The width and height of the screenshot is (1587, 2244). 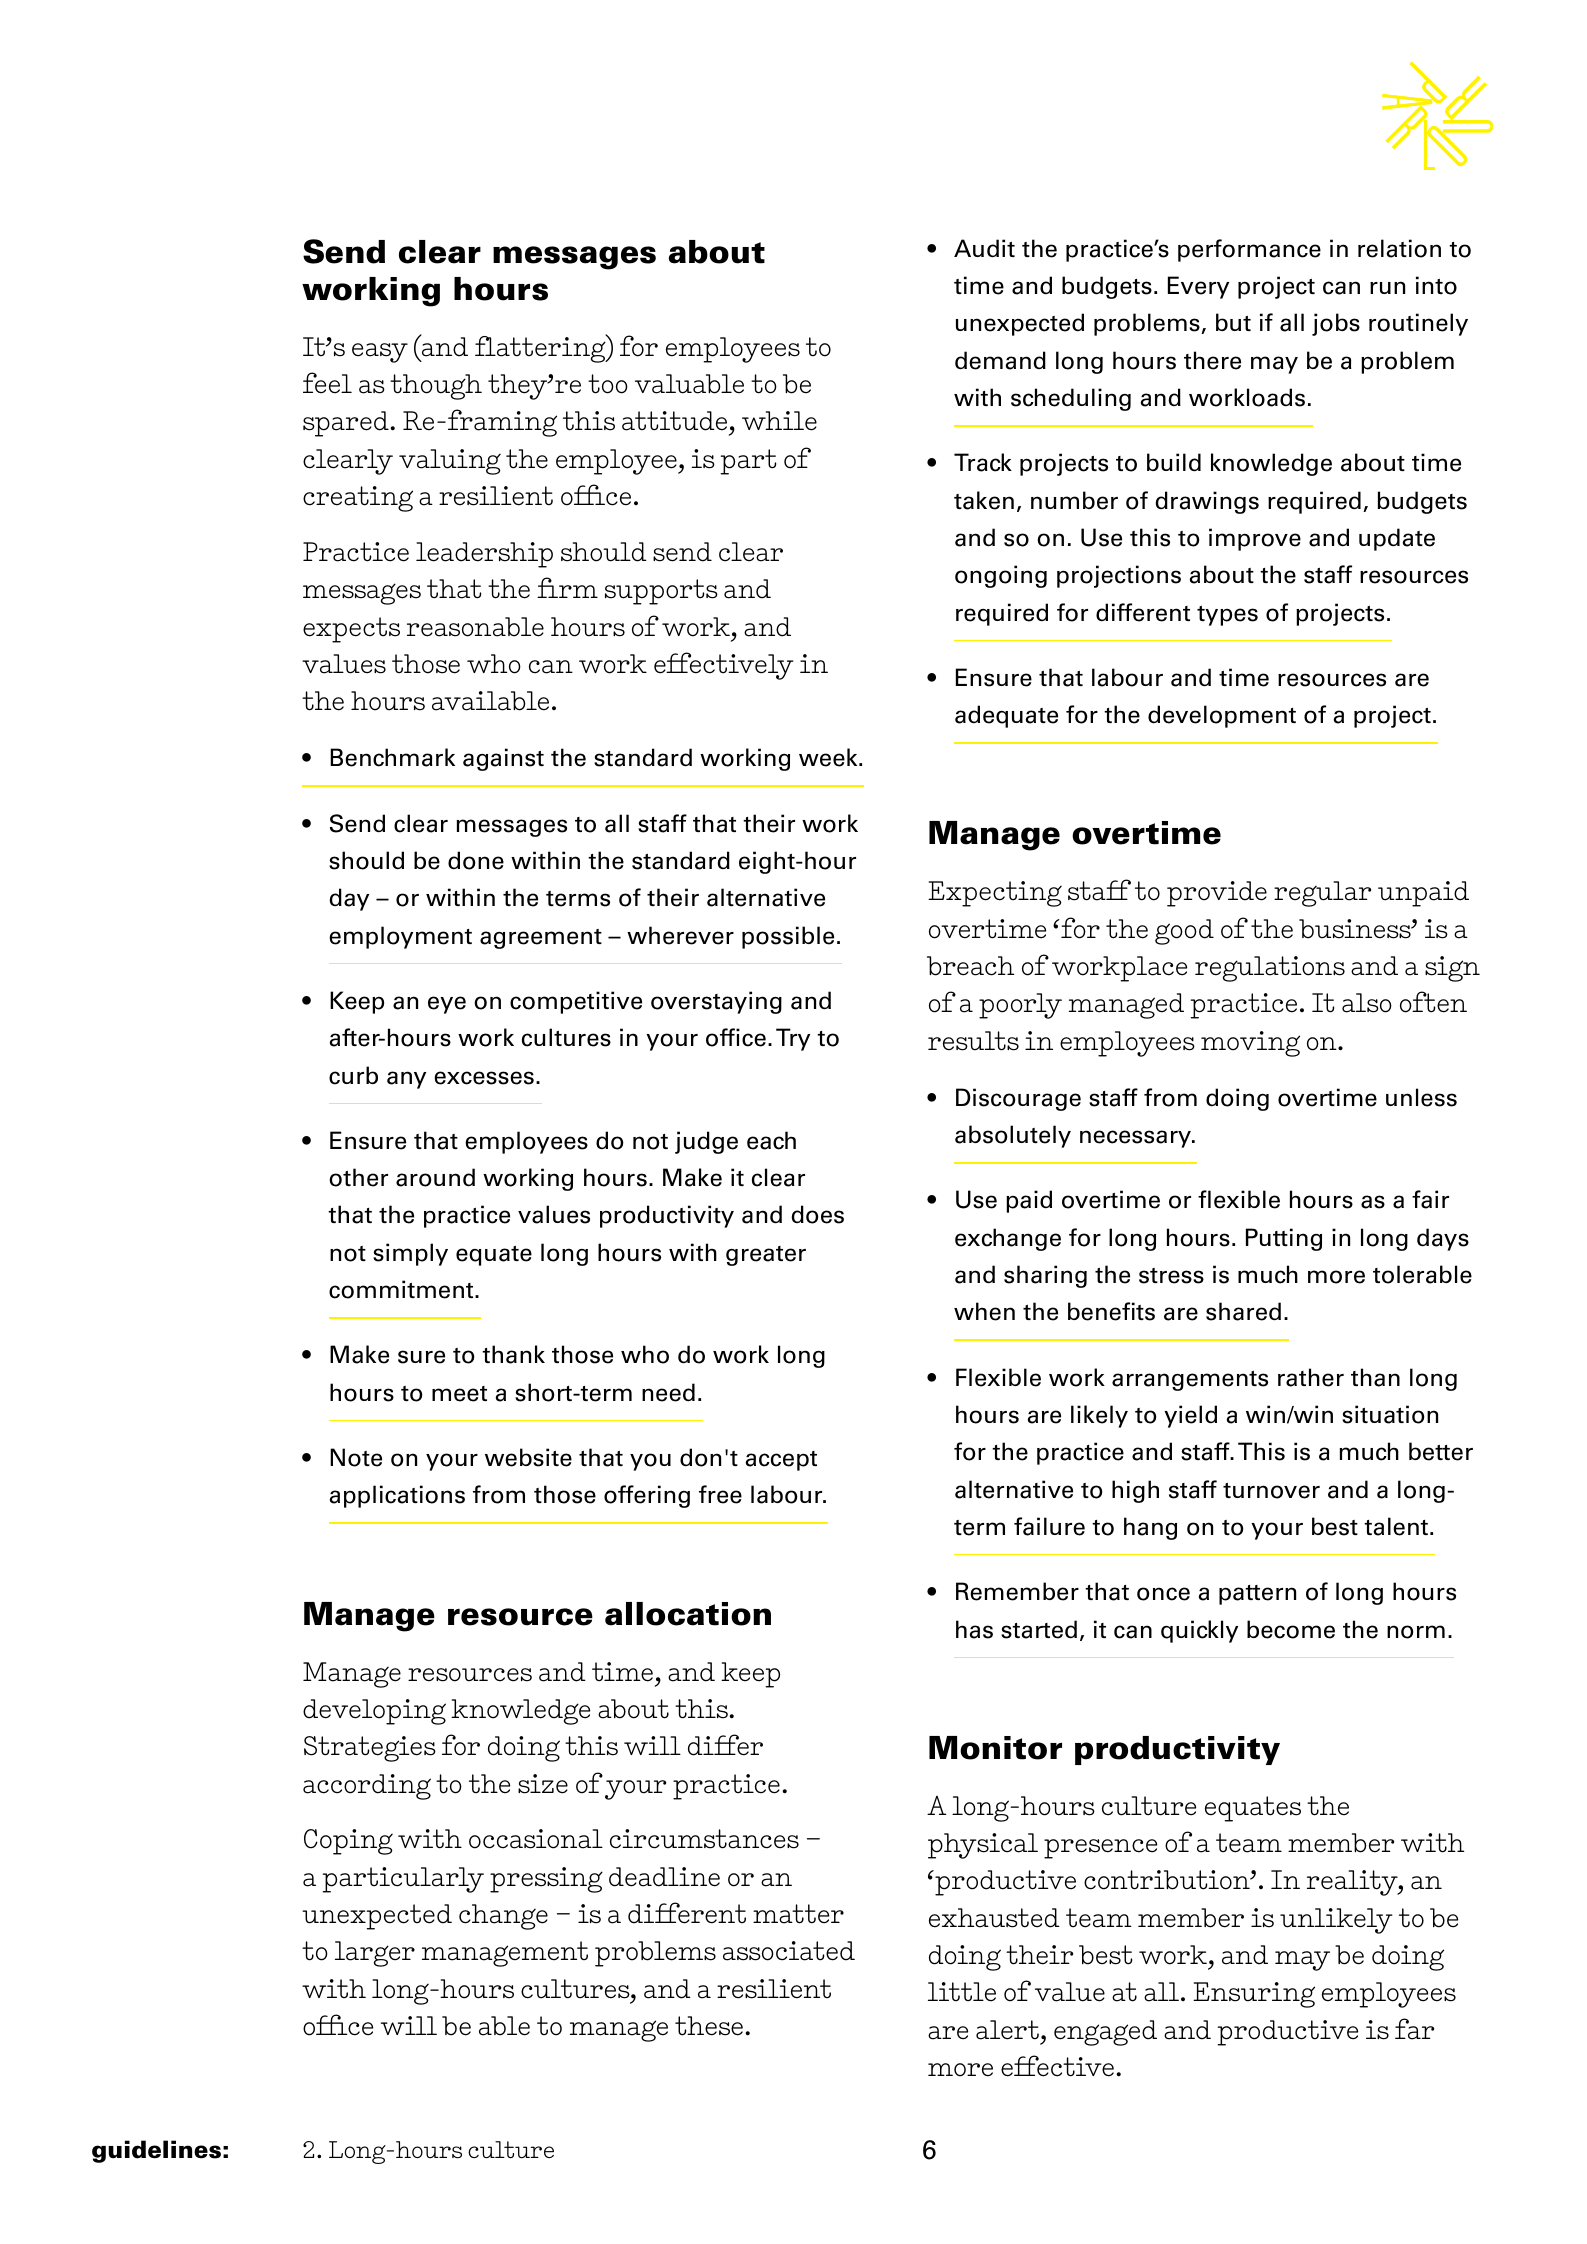 What do you see at coordinates (392, 757) in the screenshot?
I see `Benchmark` at bounding box center [392, 757].
